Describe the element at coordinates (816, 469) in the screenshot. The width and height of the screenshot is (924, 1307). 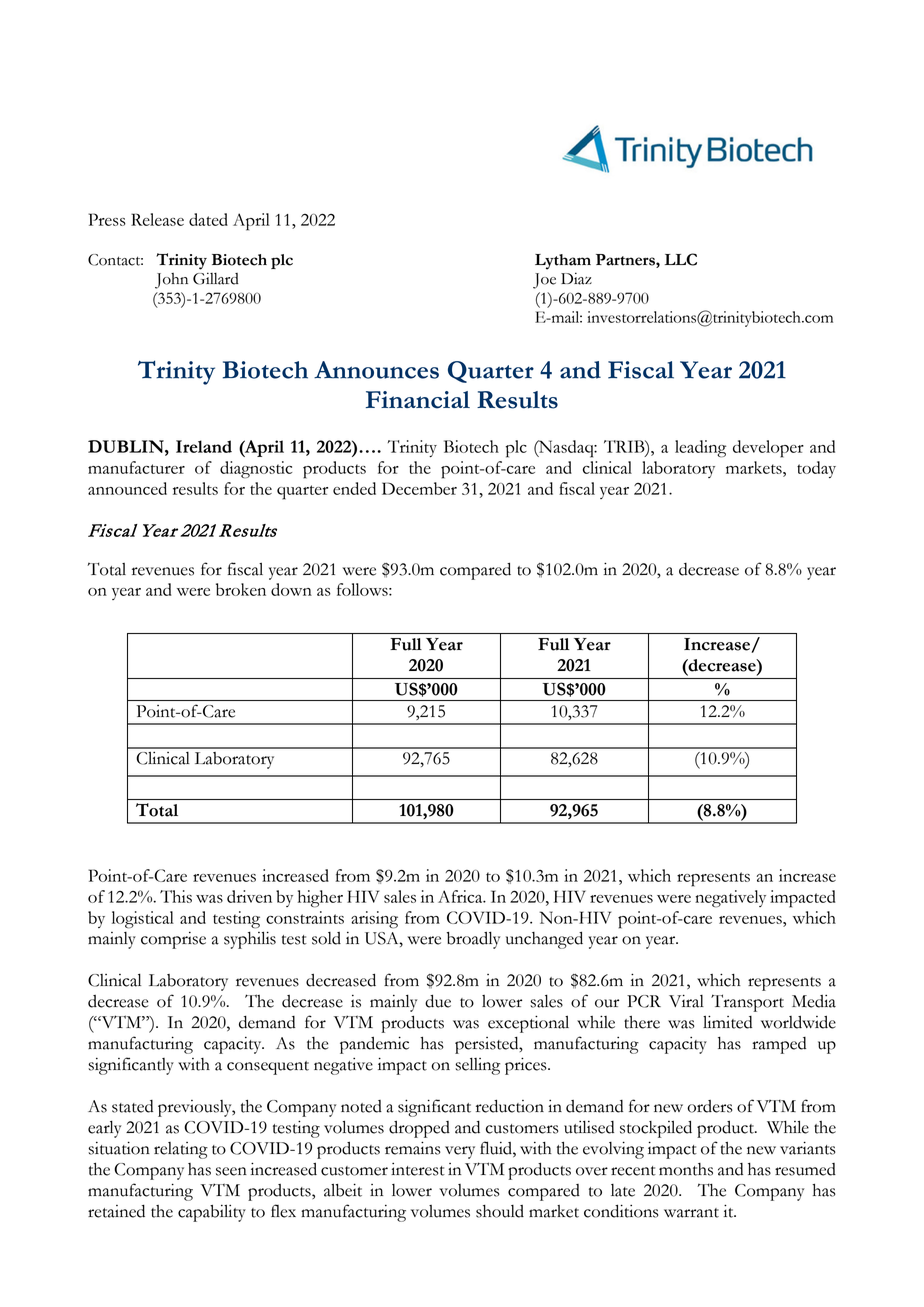
I see `today` at that location.
